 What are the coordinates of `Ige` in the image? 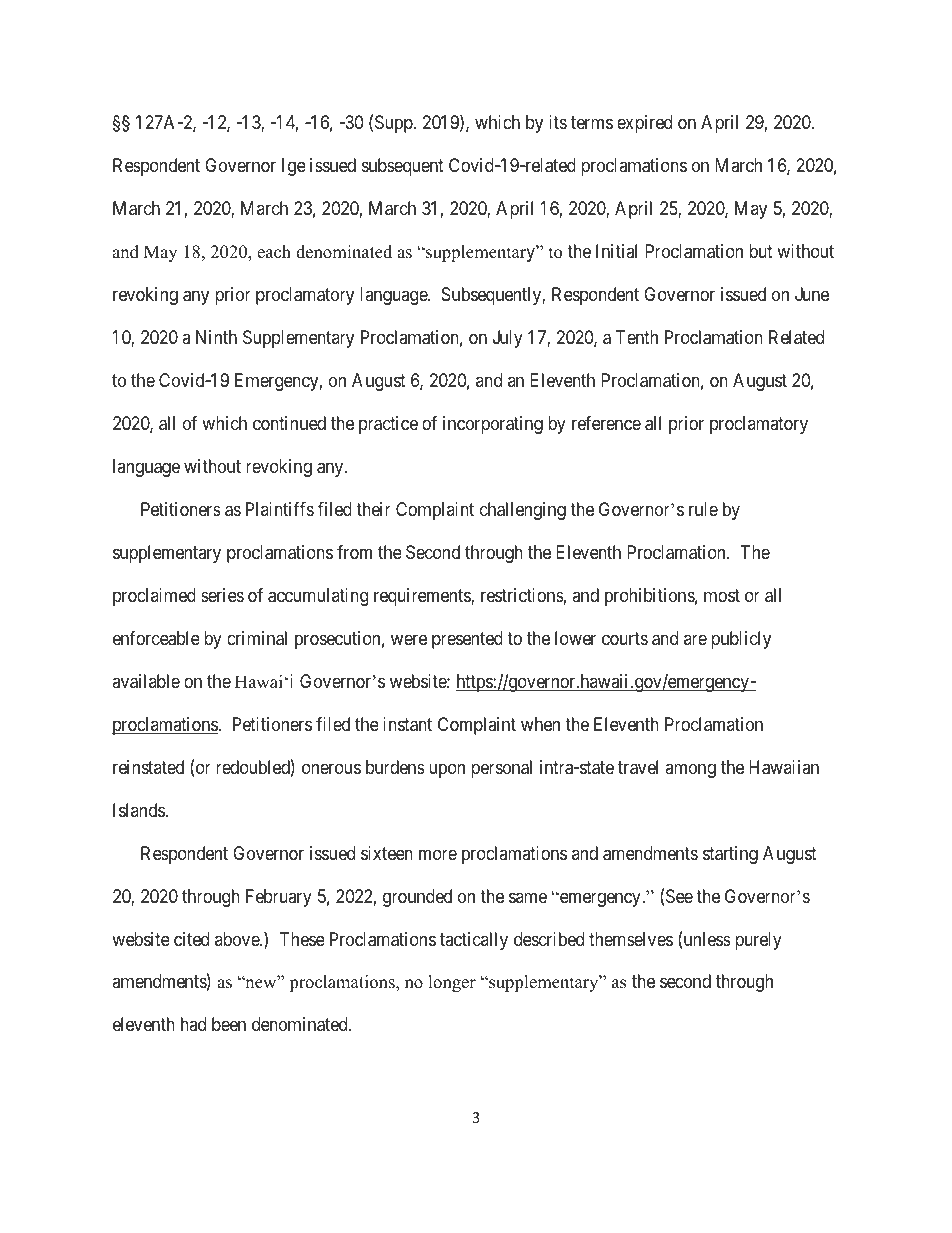 It's located at (294, 167).
